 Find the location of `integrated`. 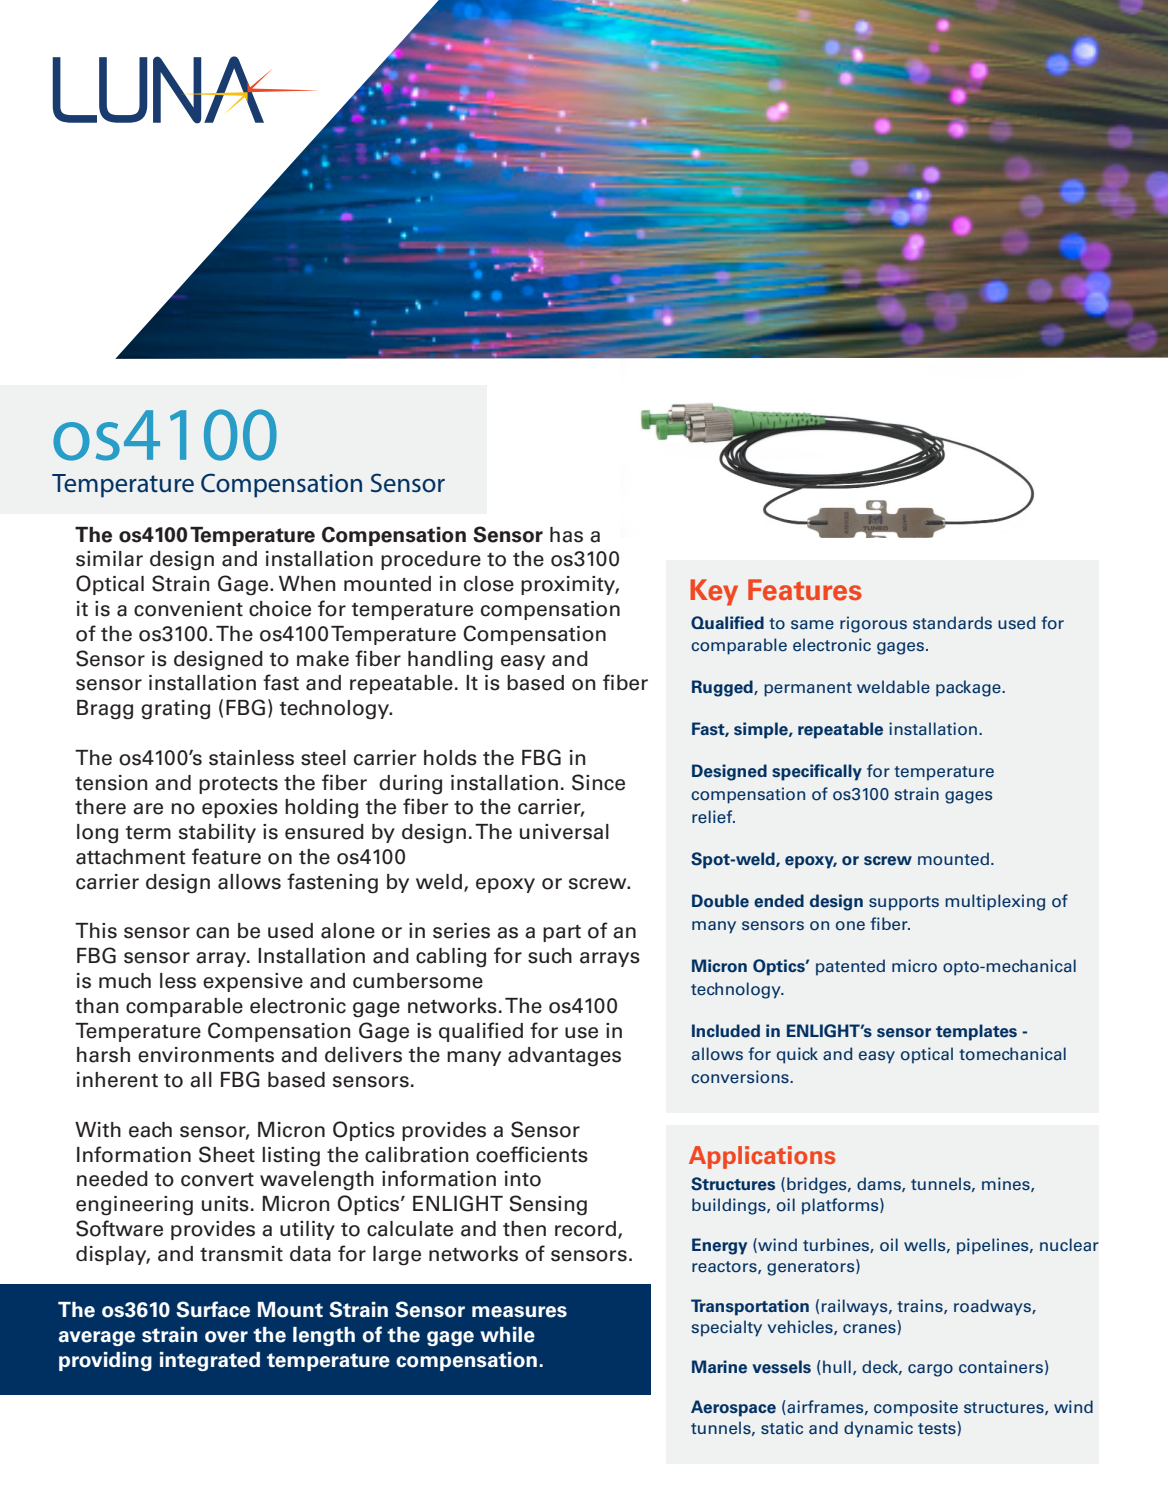

integrated is located at coordinates (210, 1361).
